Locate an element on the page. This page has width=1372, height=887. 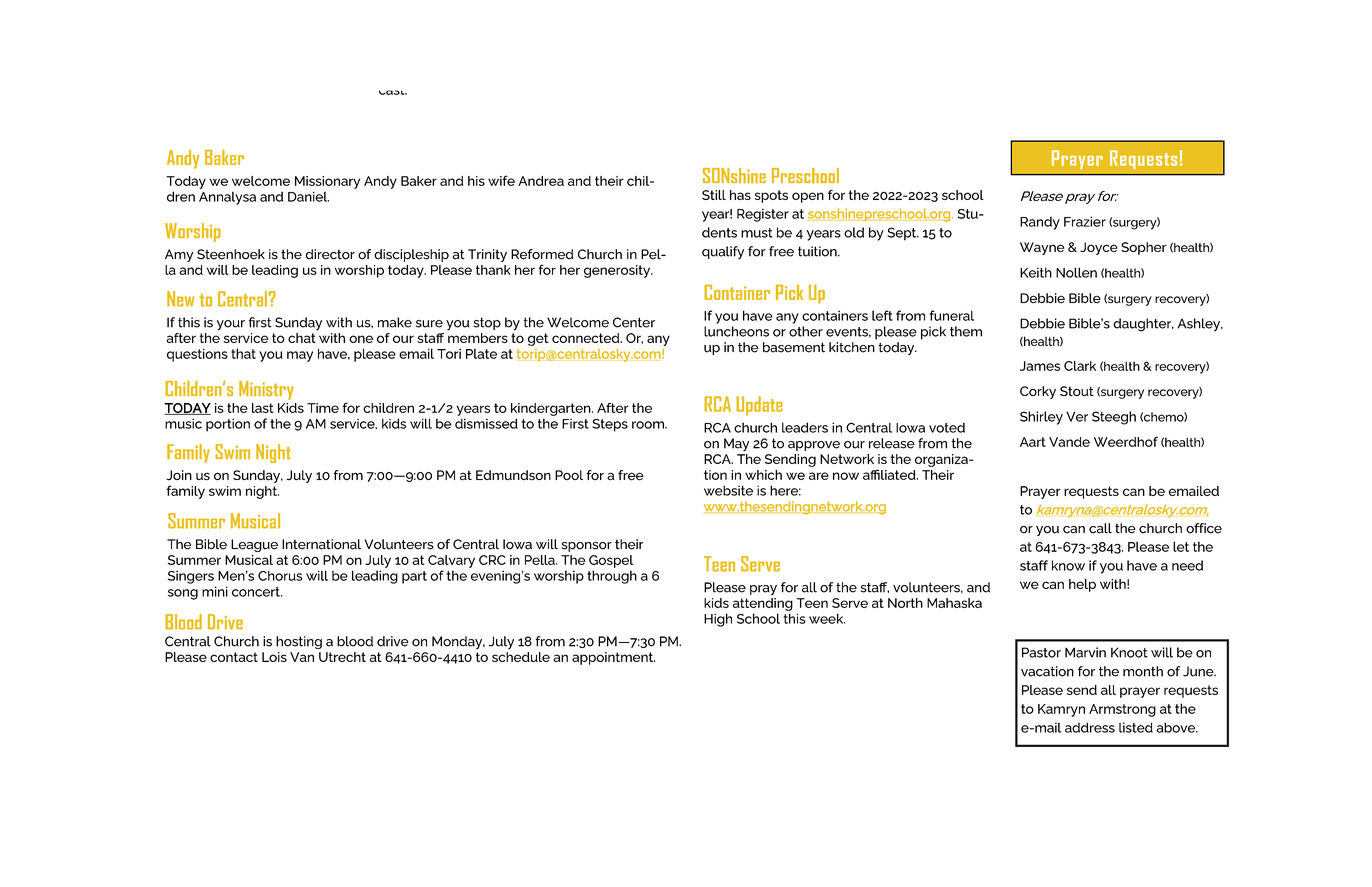
chat is located at coordinates (302, 338).
